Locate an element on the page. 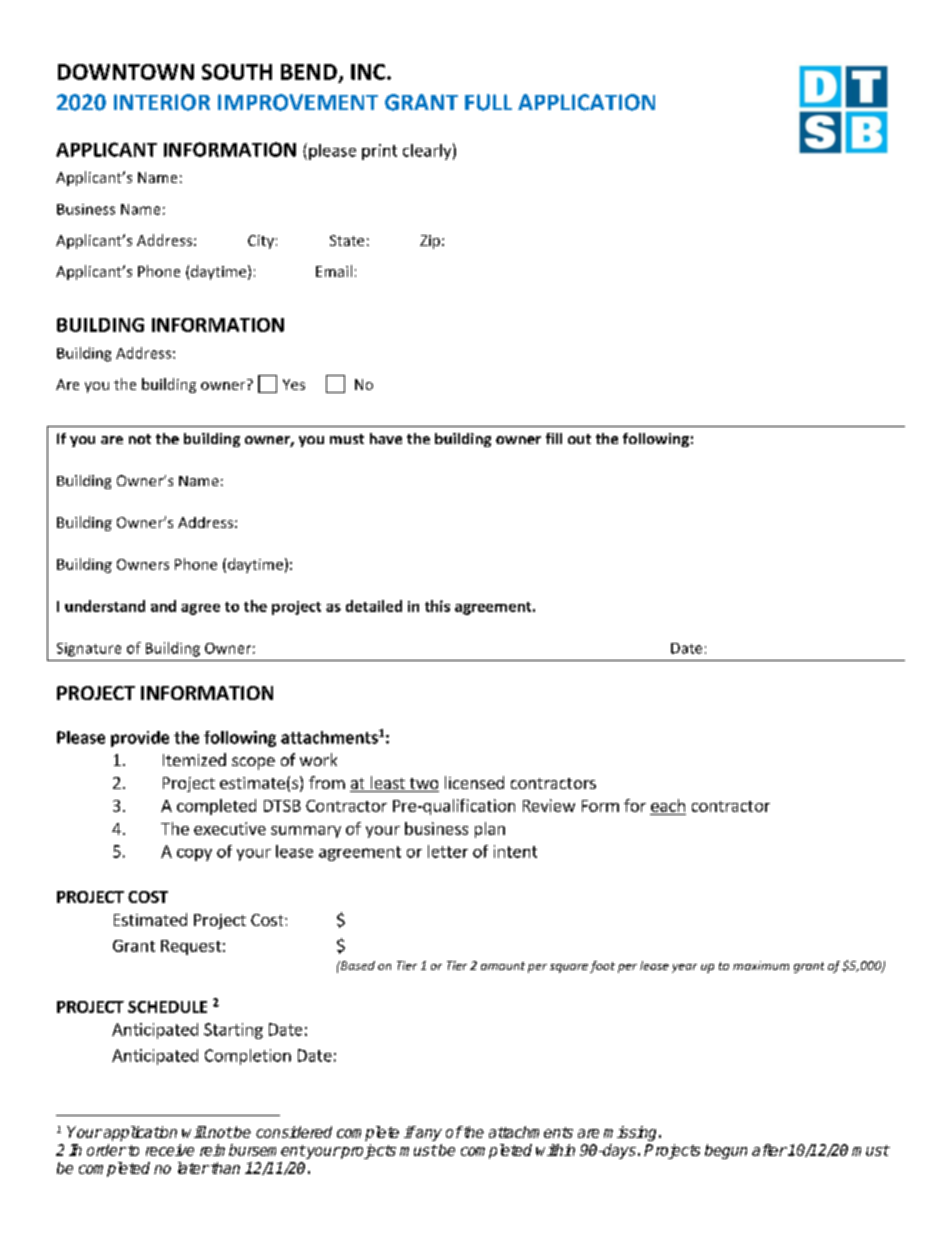 The height and width of the document is (1233, 952). this is located at coordinates (437, 606).
